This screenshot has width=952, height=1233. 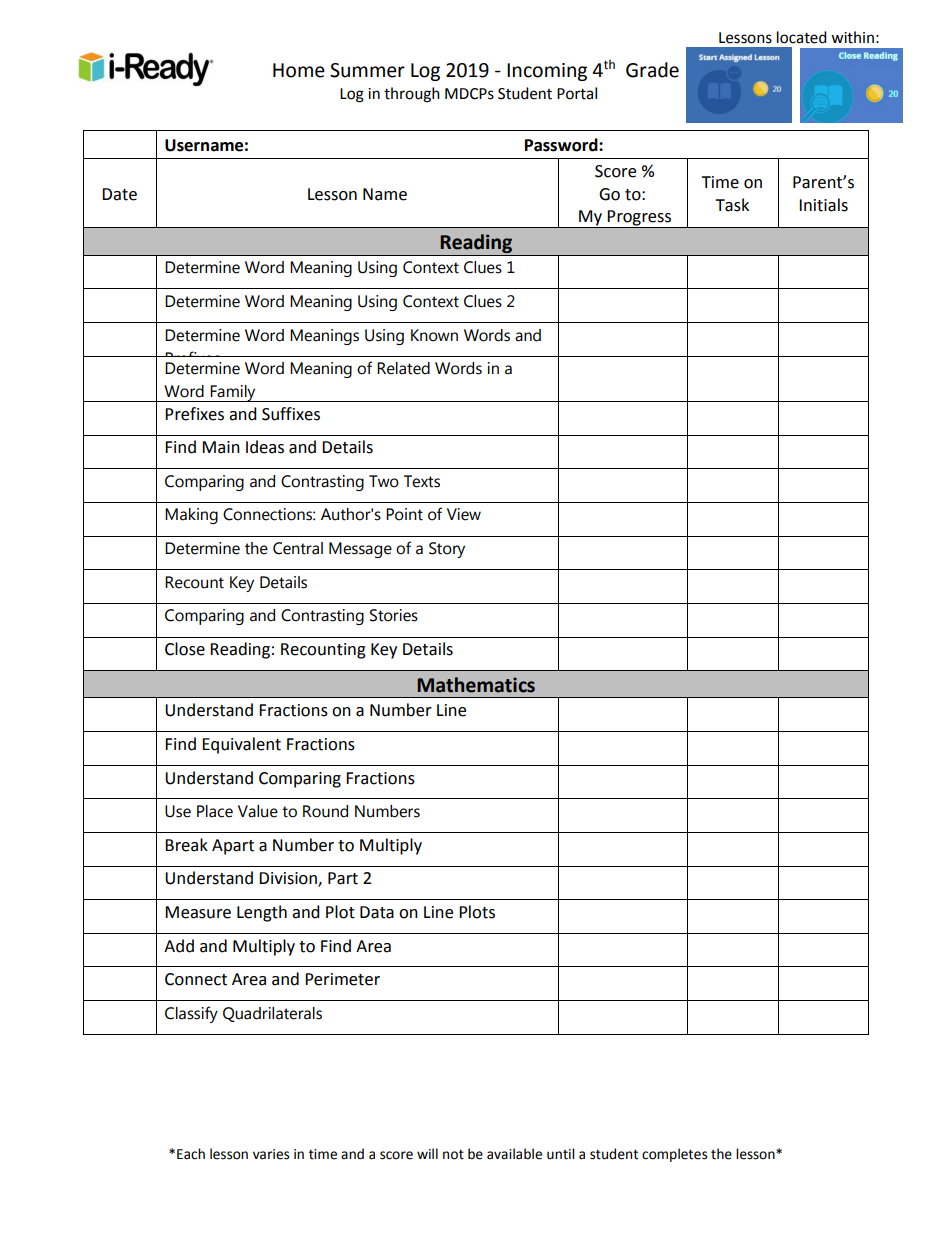 I want to click on located, so click(x=802, y=37).
